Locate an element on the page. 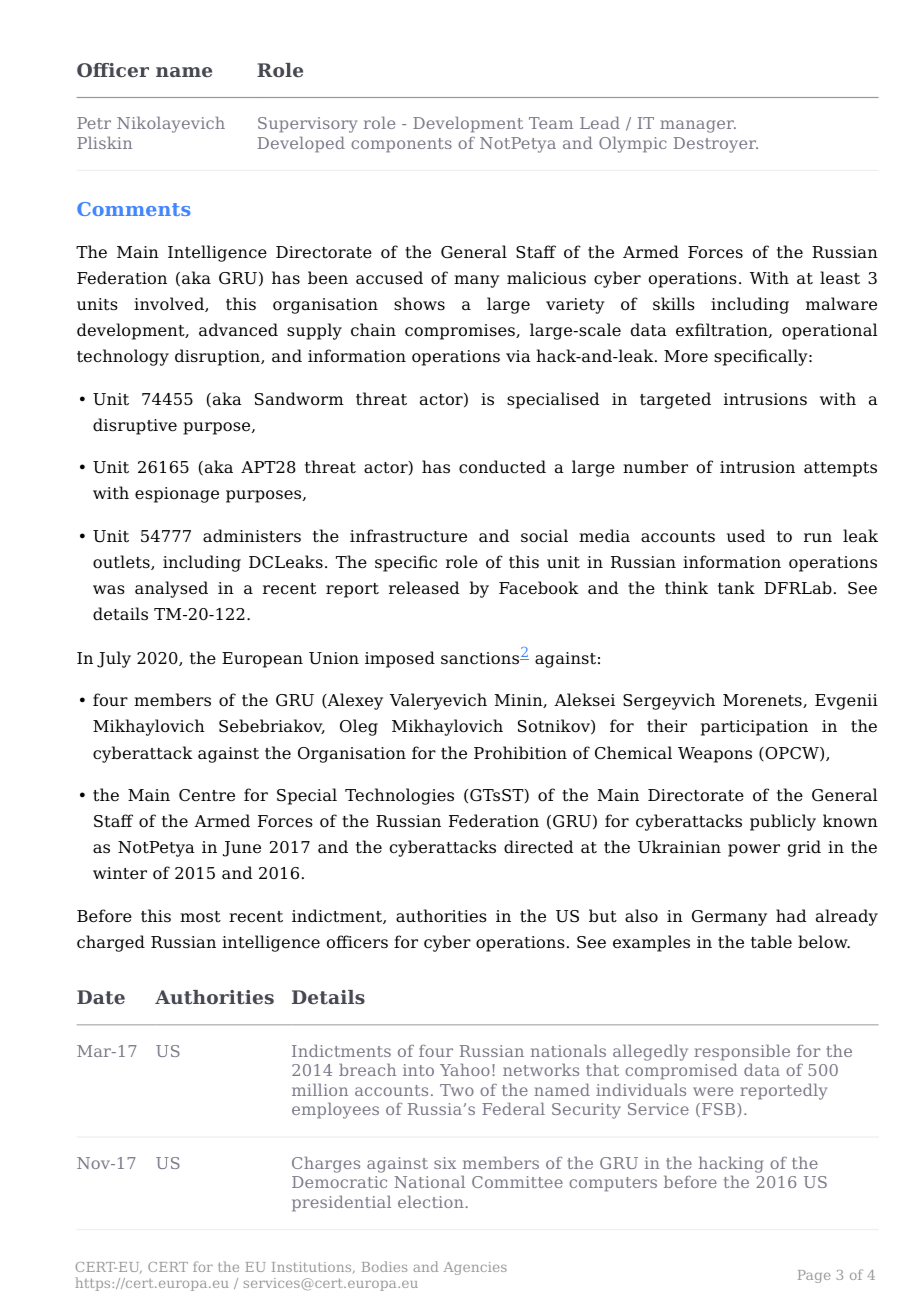  components is located at coordinates (401, 145).
